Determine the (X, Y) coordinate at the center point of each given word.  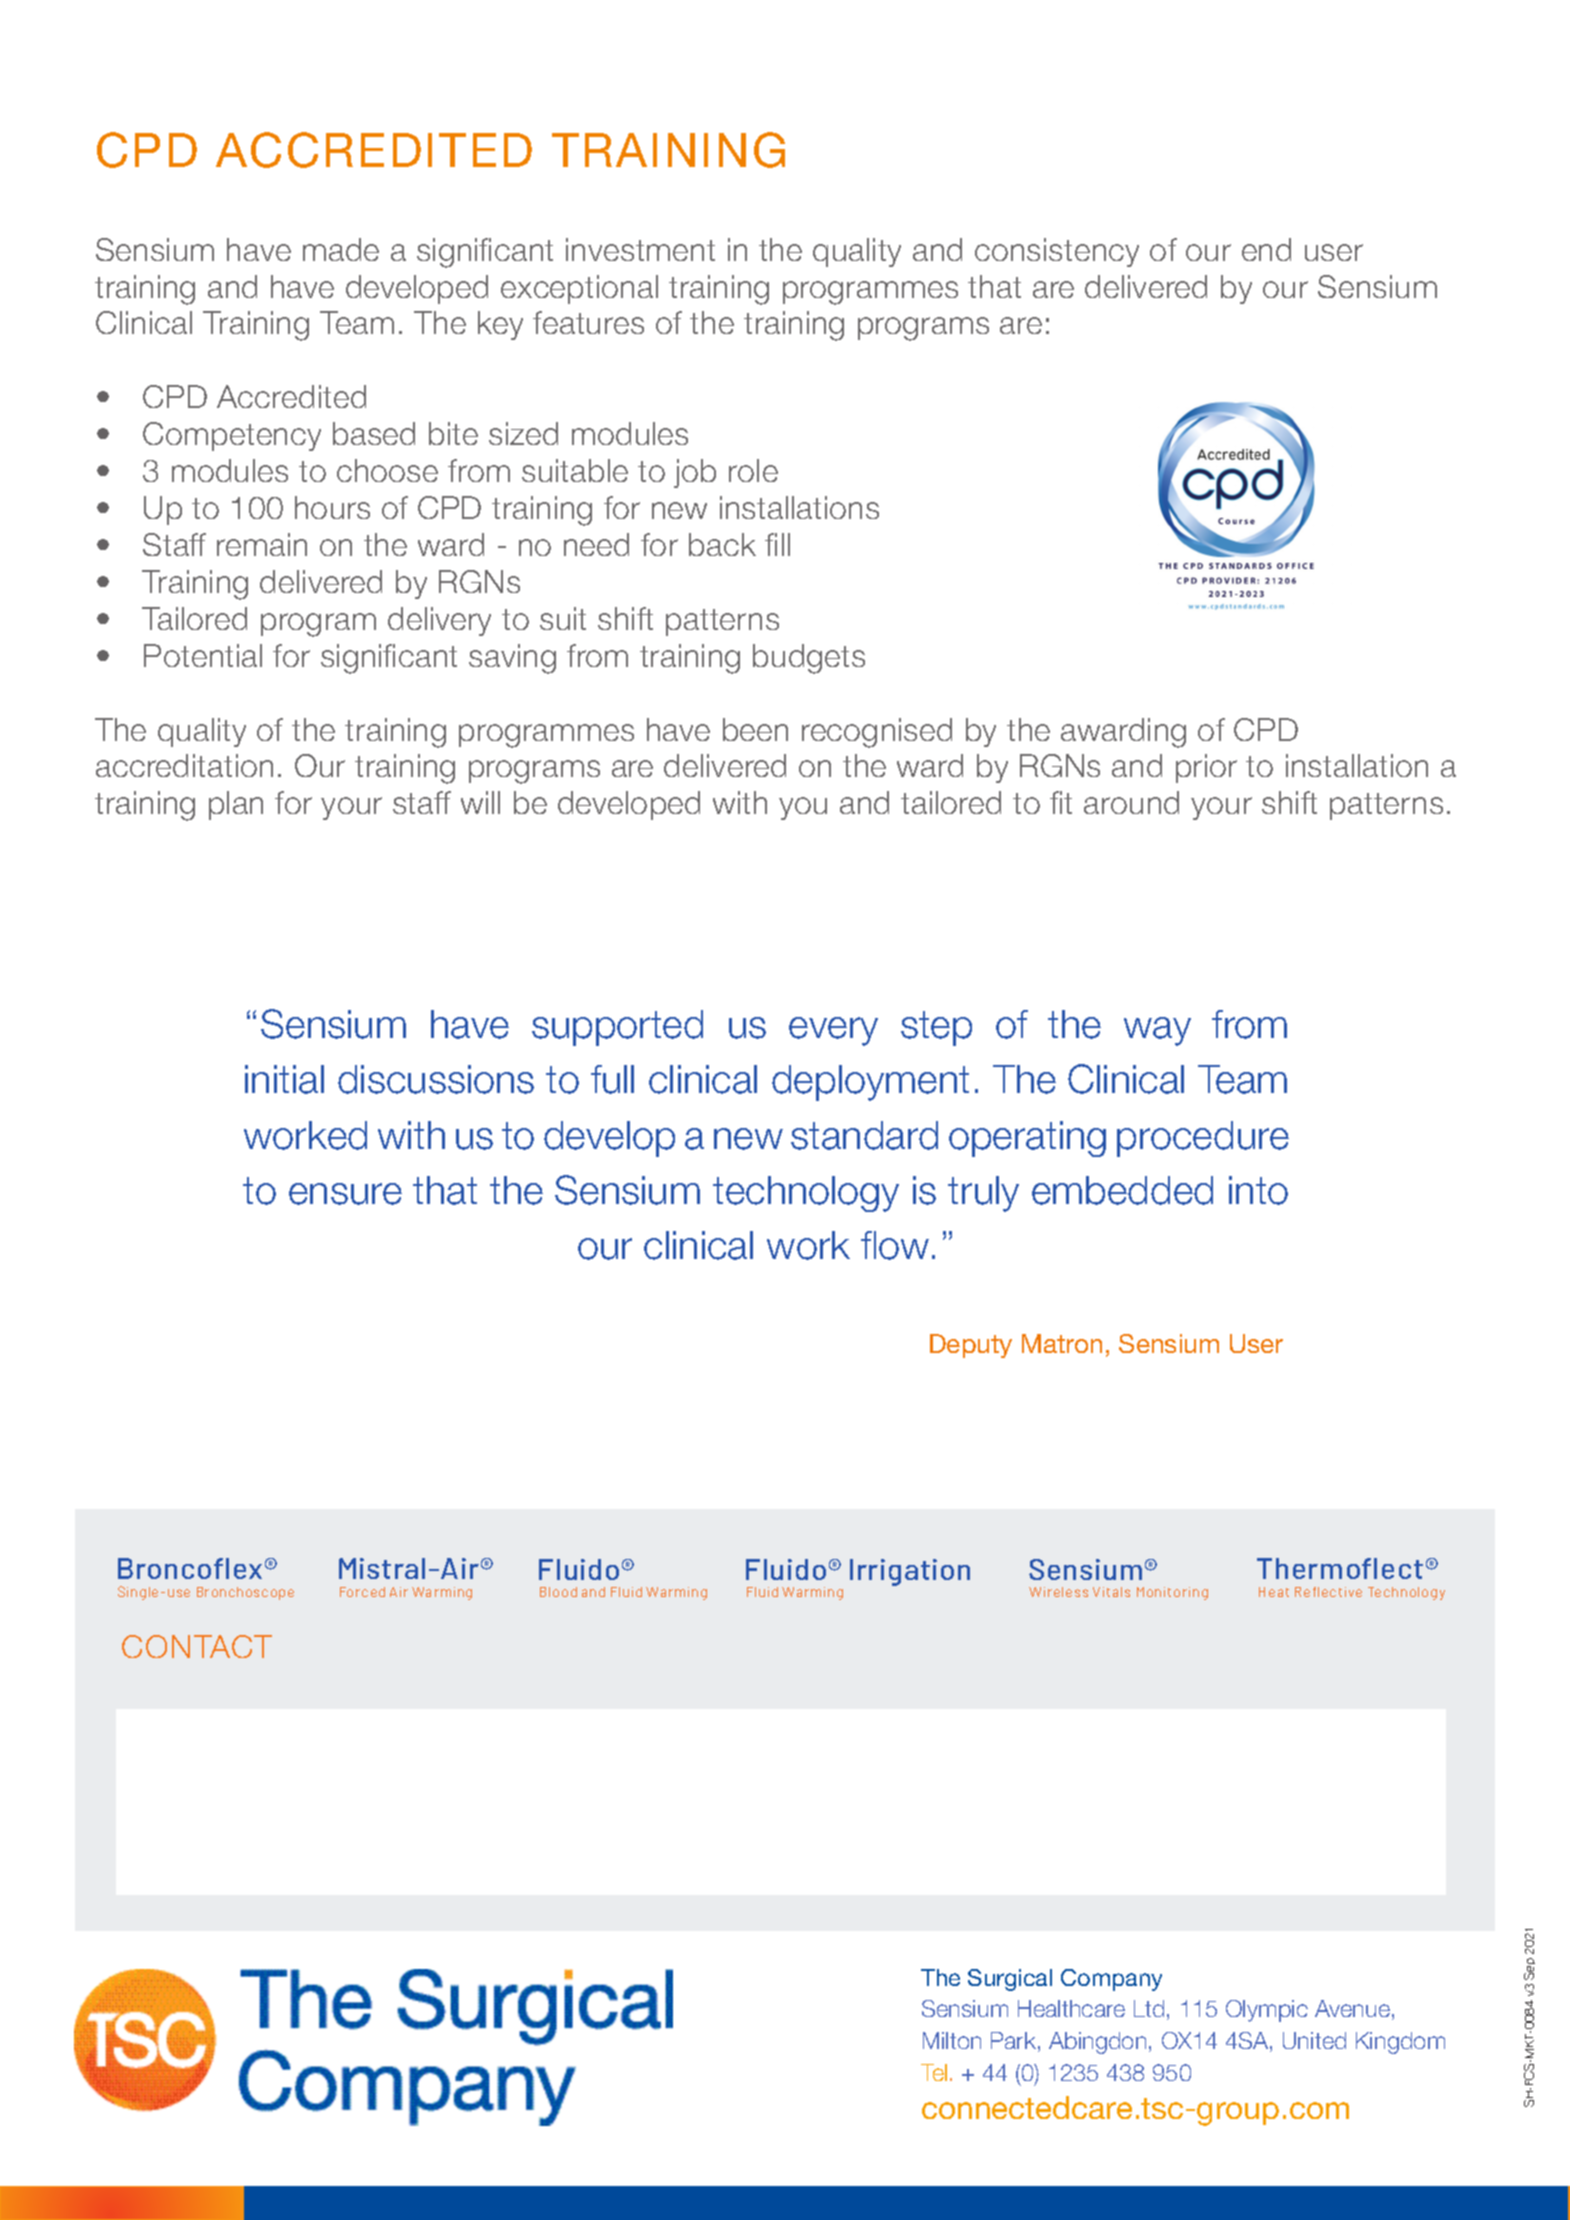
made (341, 249)
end (1266, 249)
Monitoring (1172, 1593)
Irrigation (910, 1572)
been (755, 729)
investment (640, 249)
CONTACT (197, 1646)
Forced (362, 1592)
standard (864, 1135)
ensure (345, 1194)
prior (1206, 768)
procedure (1203, 1139)
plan (236, 805)
